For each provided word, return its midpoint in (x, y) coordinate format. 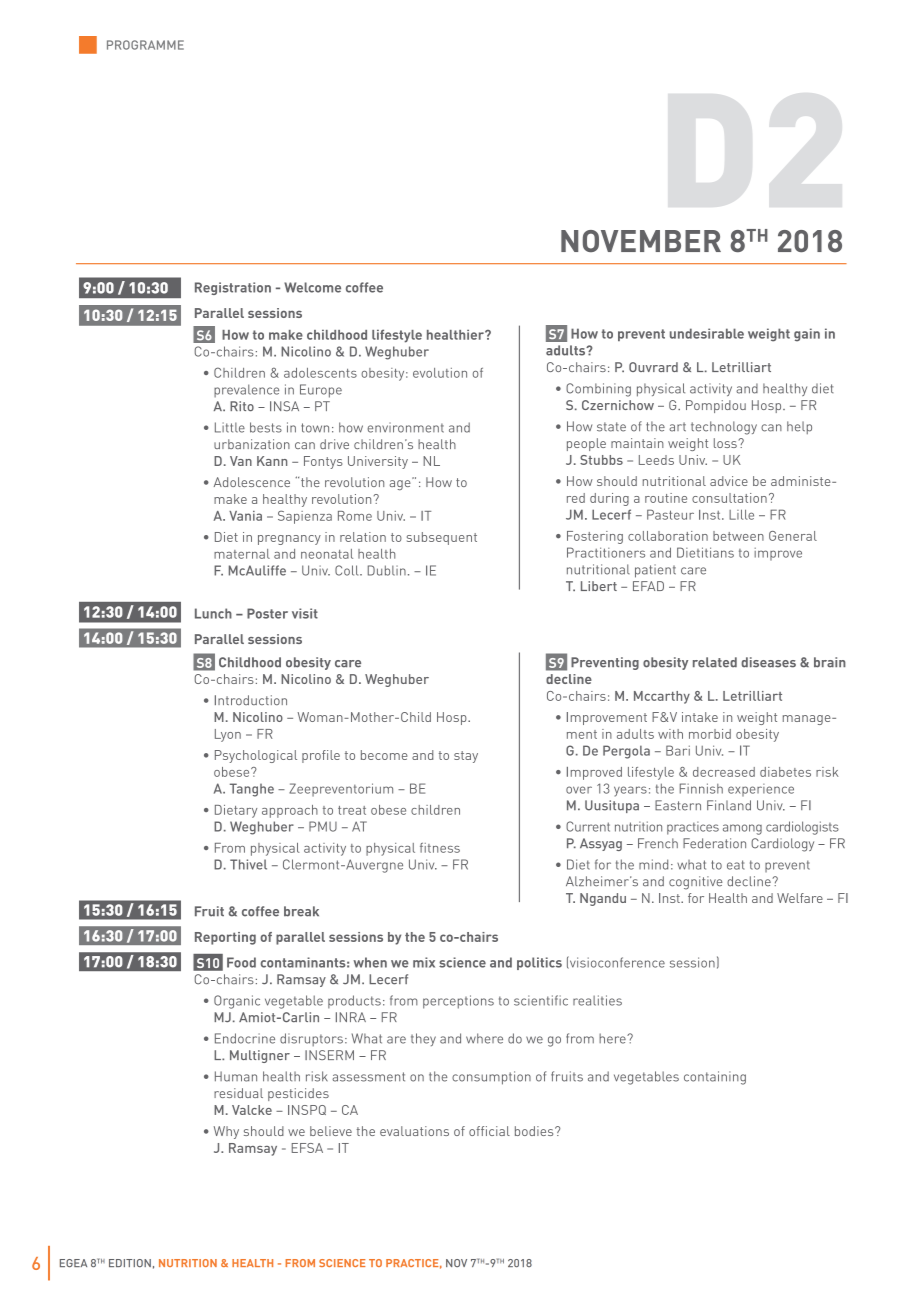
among (742, 829)
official (489, 1131)
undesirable (707, 333)
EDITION (130, 1263)
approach (290, 811)
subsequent (442, 538)
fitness (440, 848)
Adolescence (252, 482)
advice (729, 481)
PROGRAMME (145, 45)
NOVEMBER (641, 241)
